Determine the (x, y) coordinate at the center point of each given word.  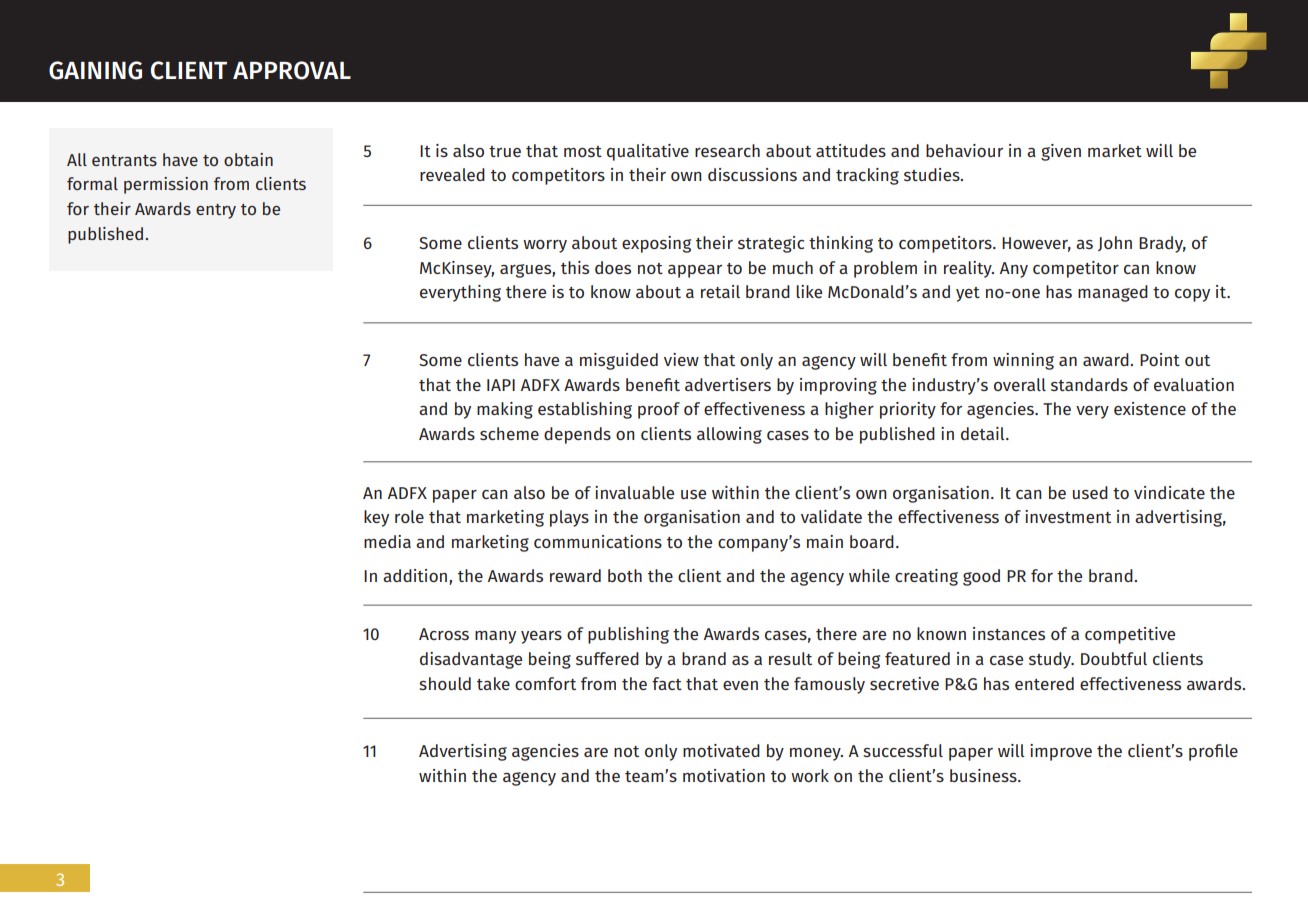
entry (216, 211)
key (376, 518)
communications (598, 541)
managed (1113, 293)
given (1061, 152)
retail (720, 291)
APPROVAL (292, 70)
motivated (721, 750)
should (445, 683)
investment (1068, 516)
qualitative (648, 152)
